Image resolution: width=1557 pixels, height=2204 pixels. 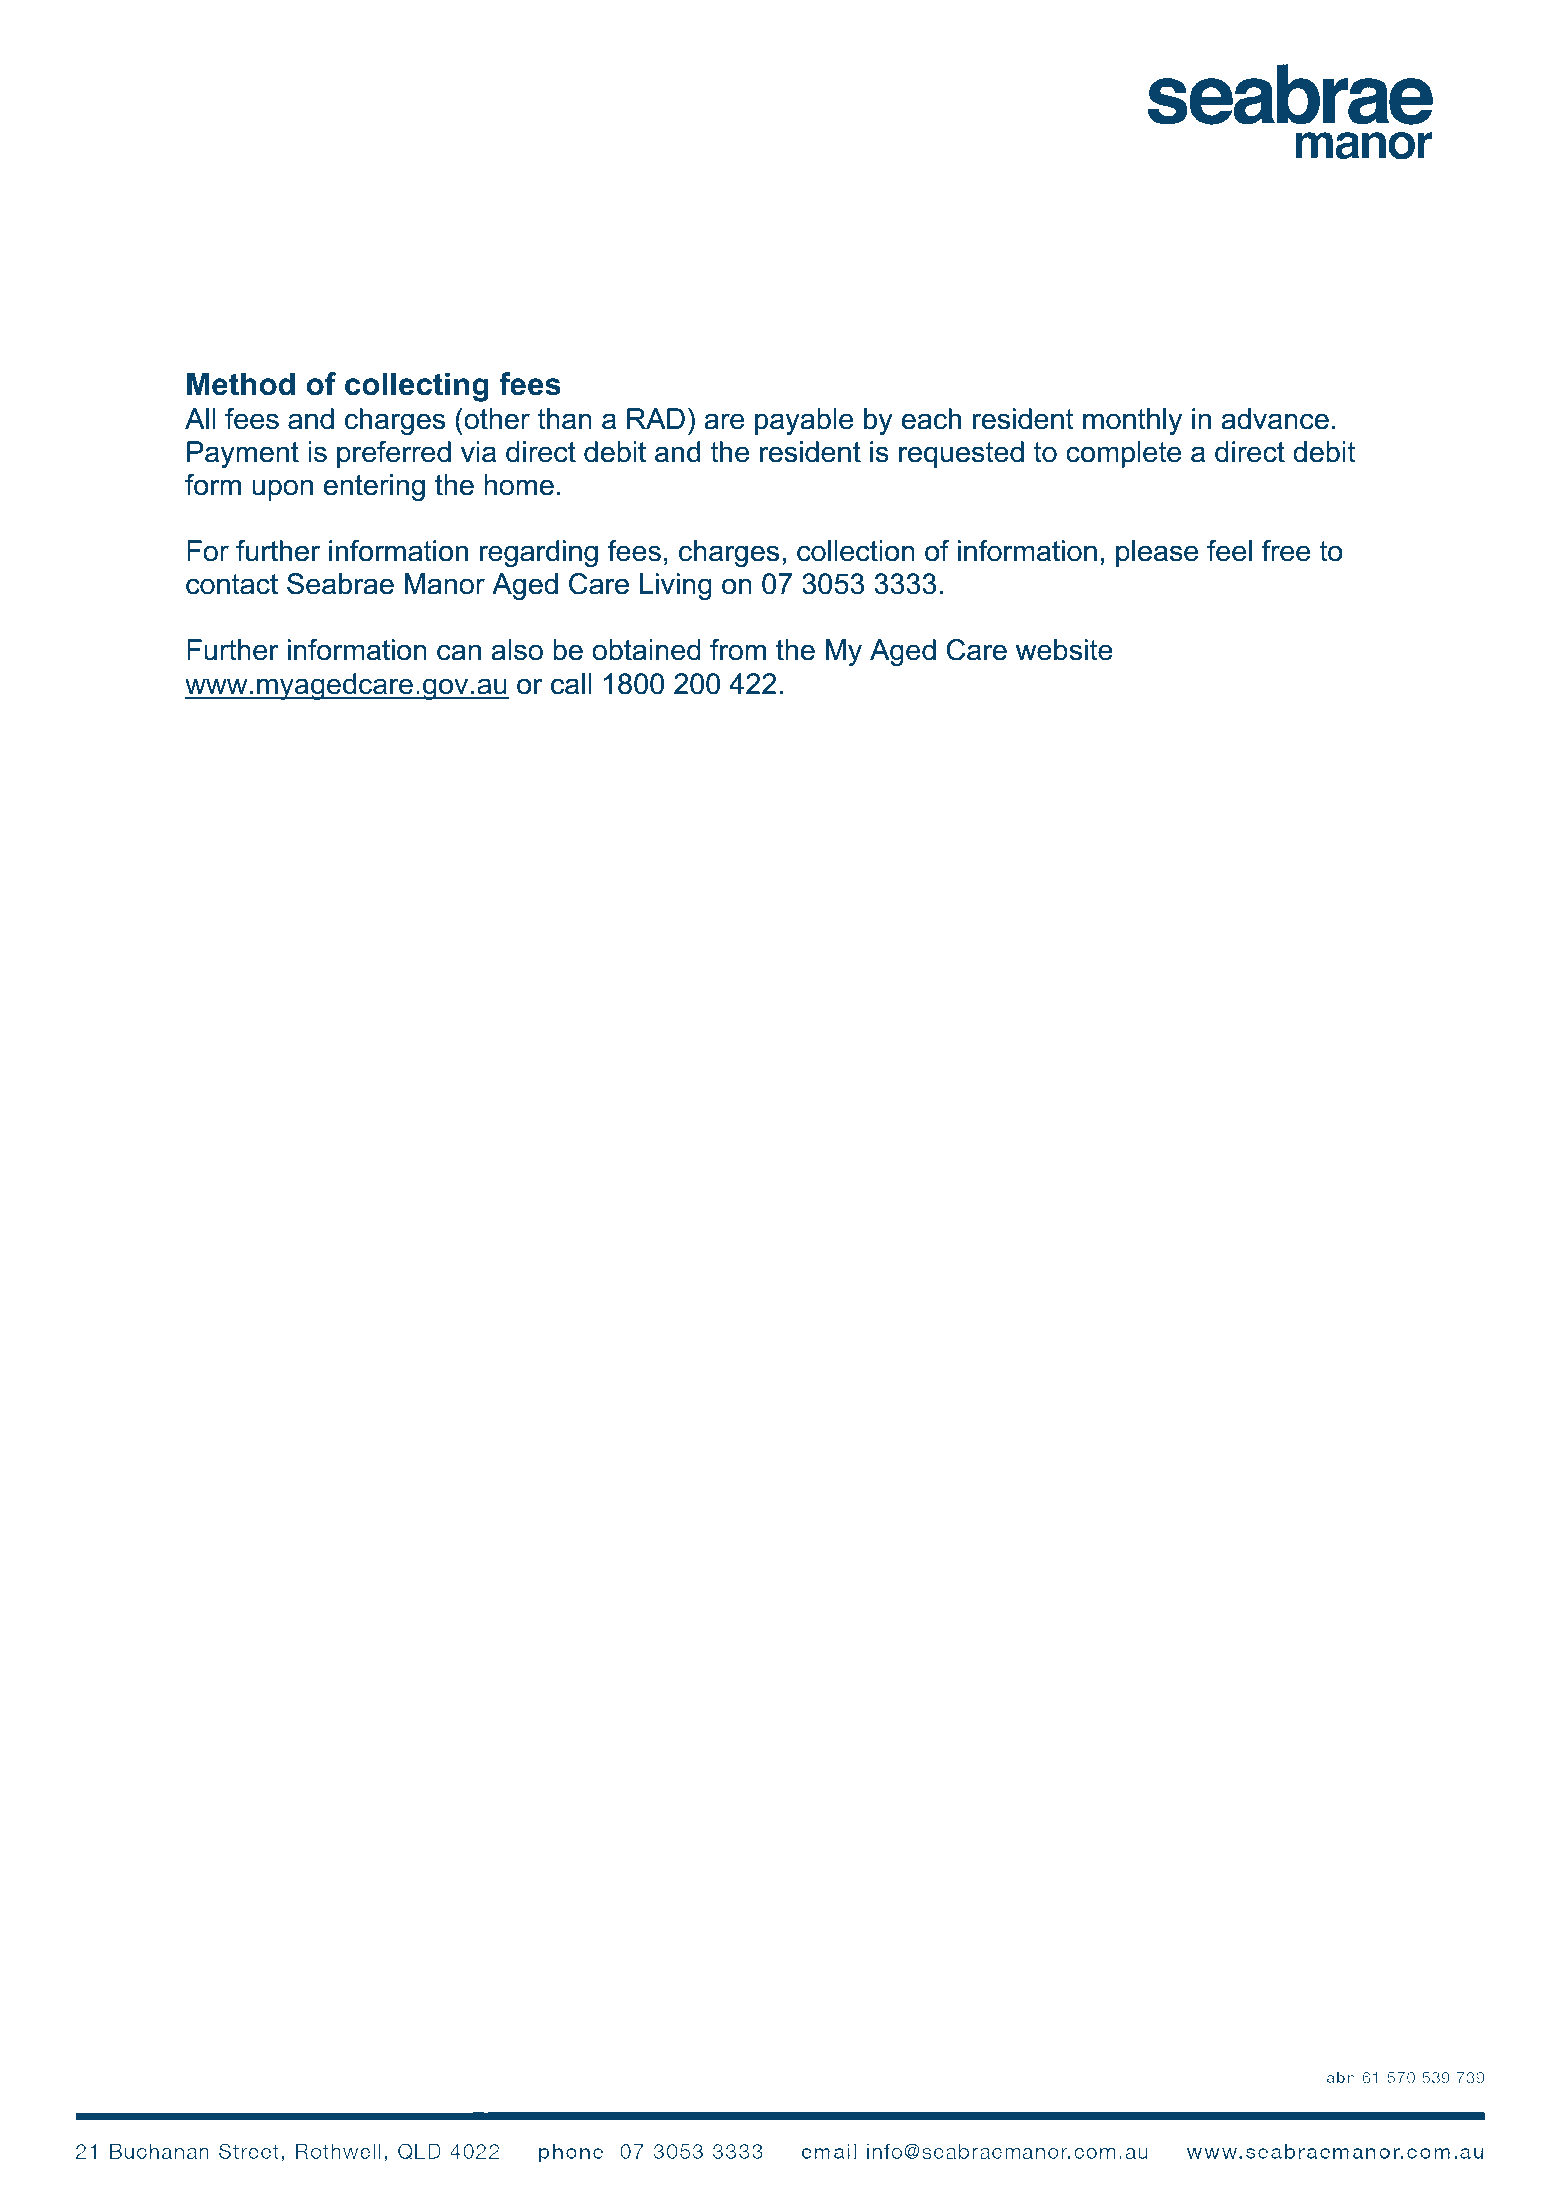 I want to click on collecting, so click(x=417, y=387).
